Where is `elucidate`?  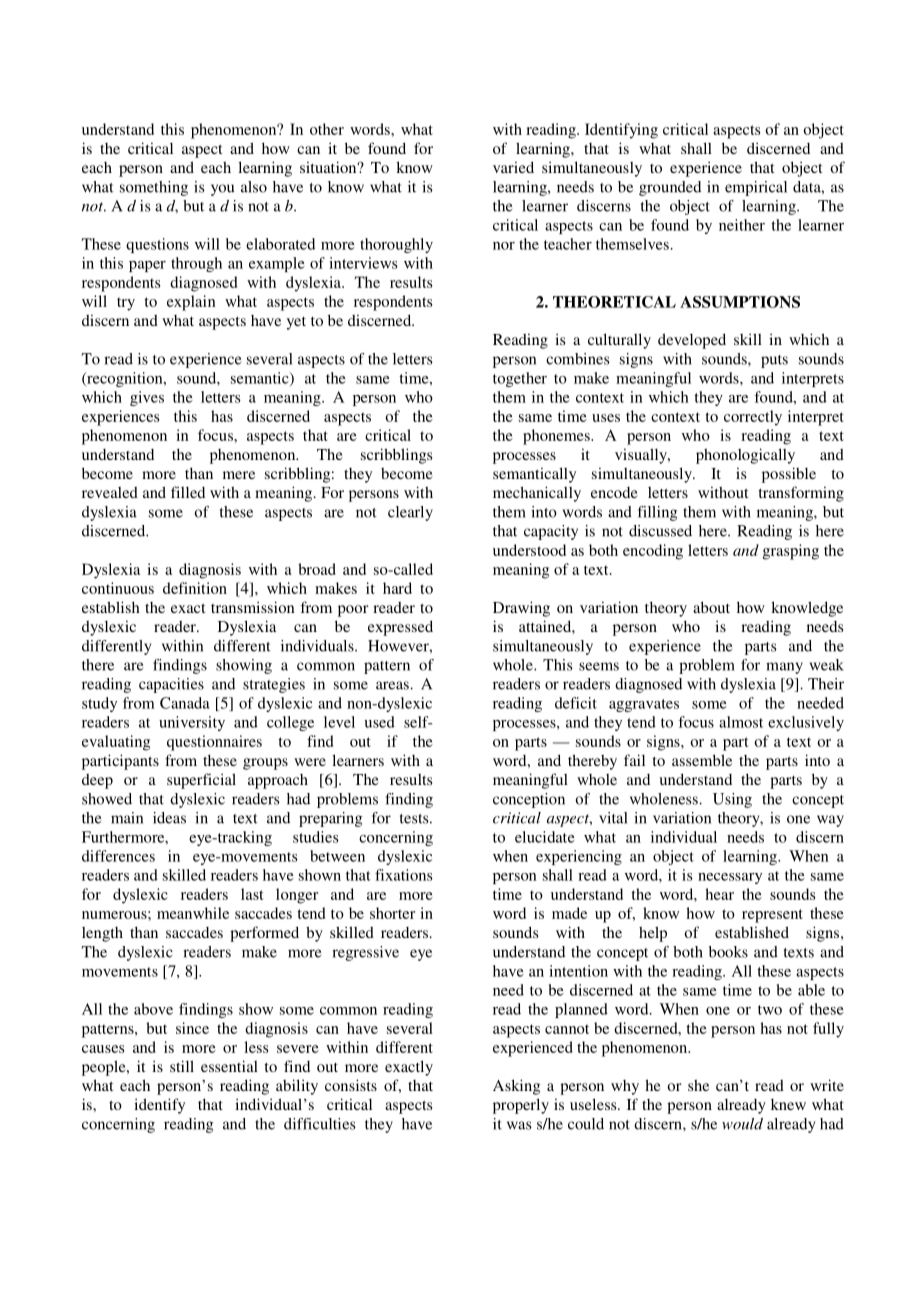 elucidate is located at coordinates (545, 837).
